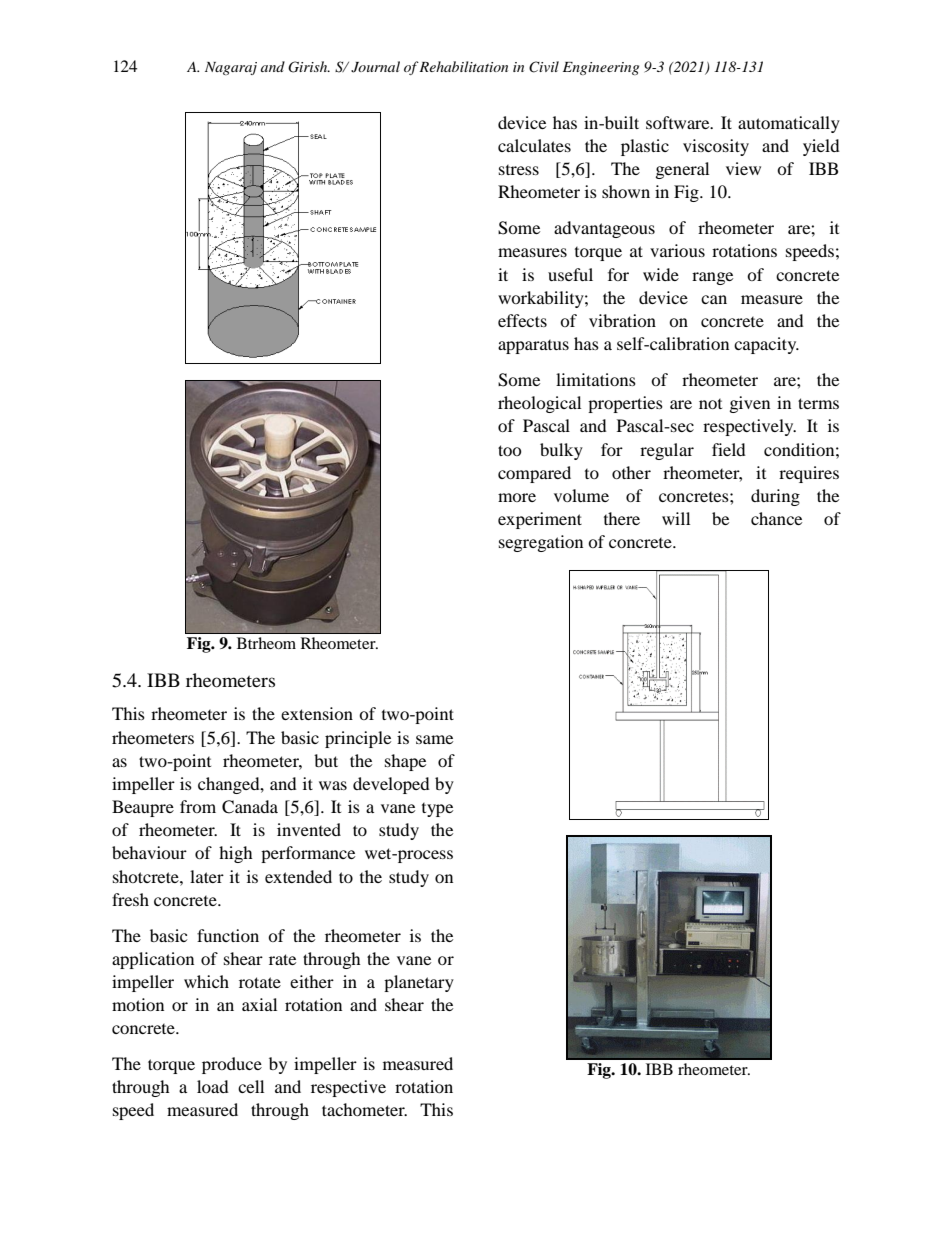 This document has height=1233, width=952. What do you see at coordinates (434, 739) in the document?
I see `same` at bounding box center [434, 739].
